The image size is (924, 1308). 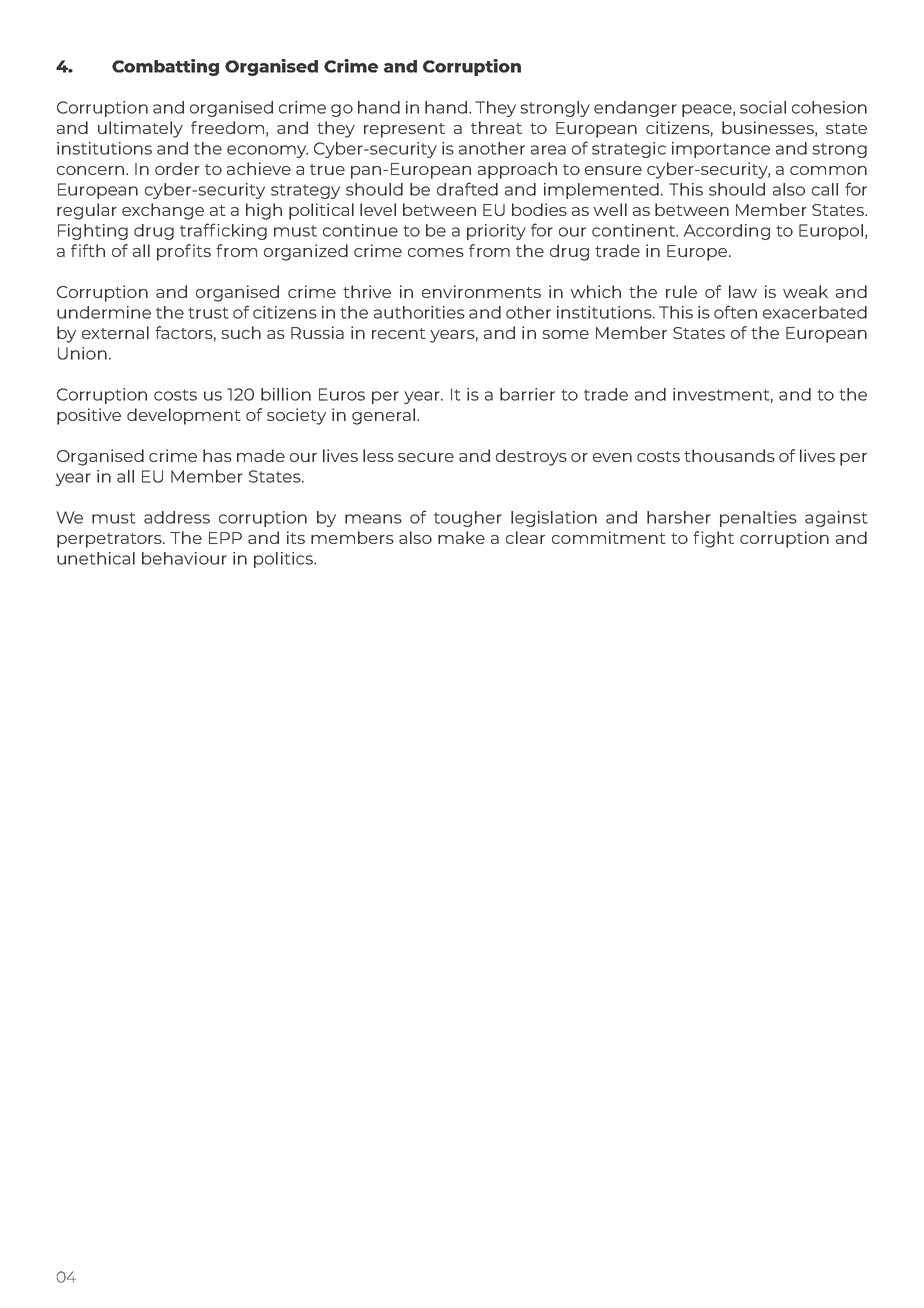 I want to click on behaviour, so click(x=184, y=558).
